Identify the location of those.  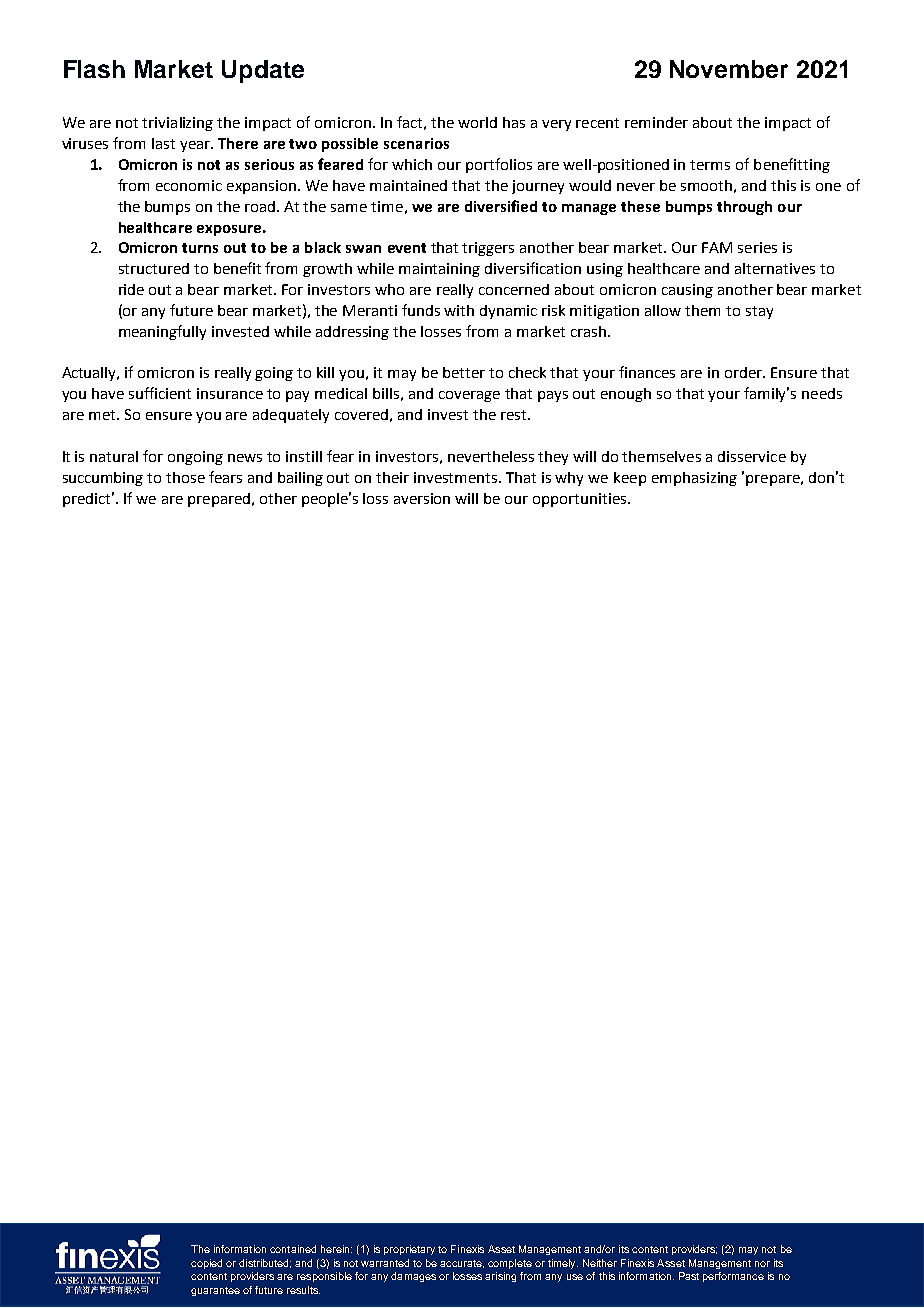
(185, 477).
